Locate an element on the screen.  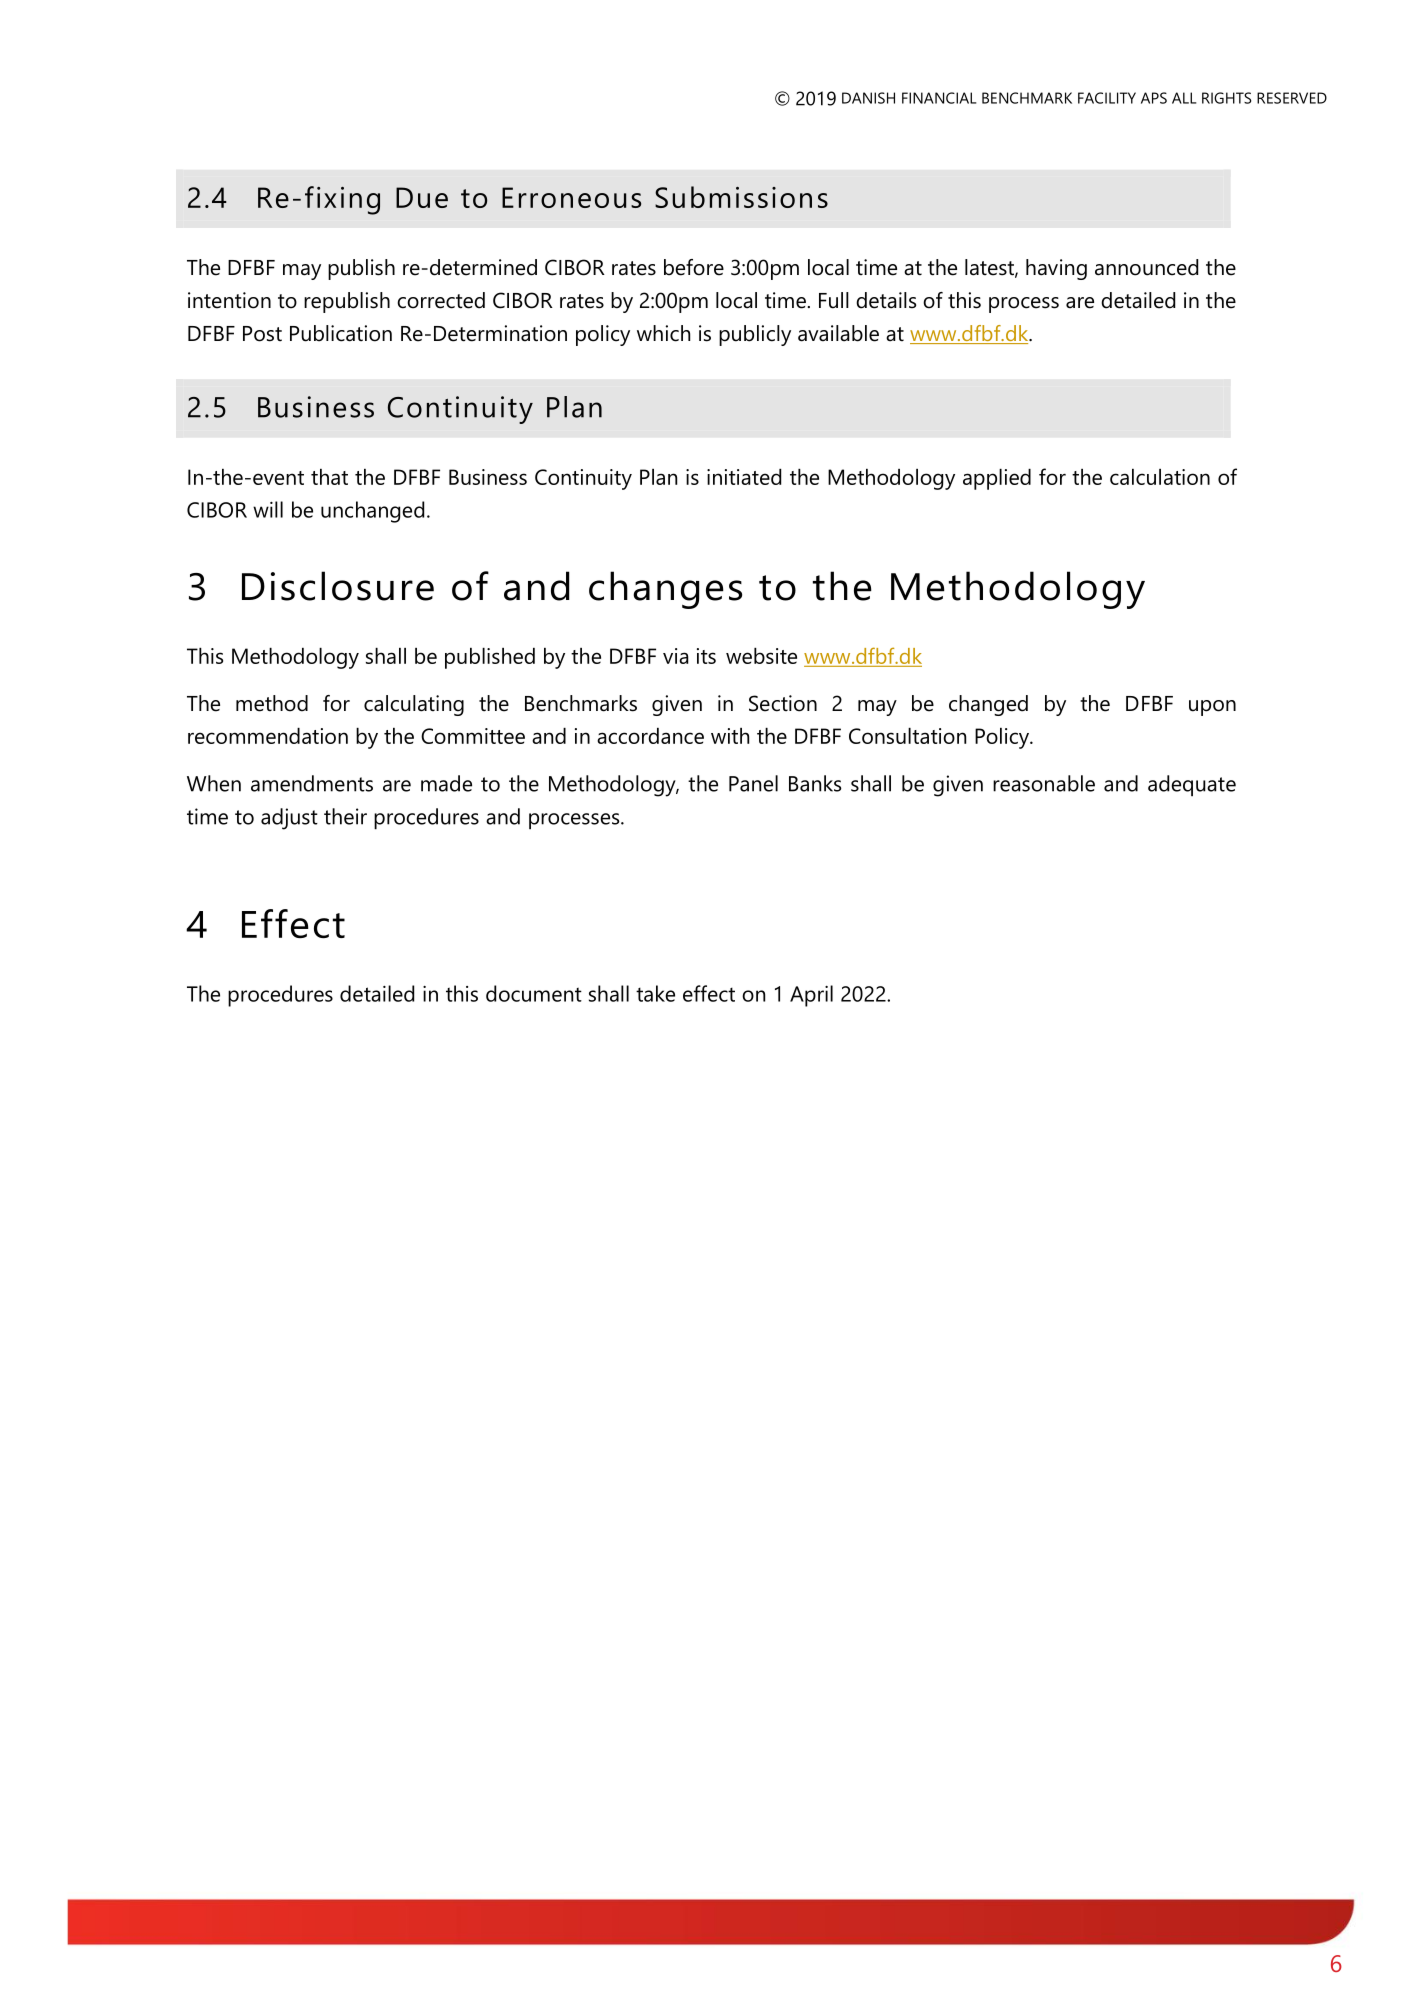
changes is located at coordinates (665, 590).
